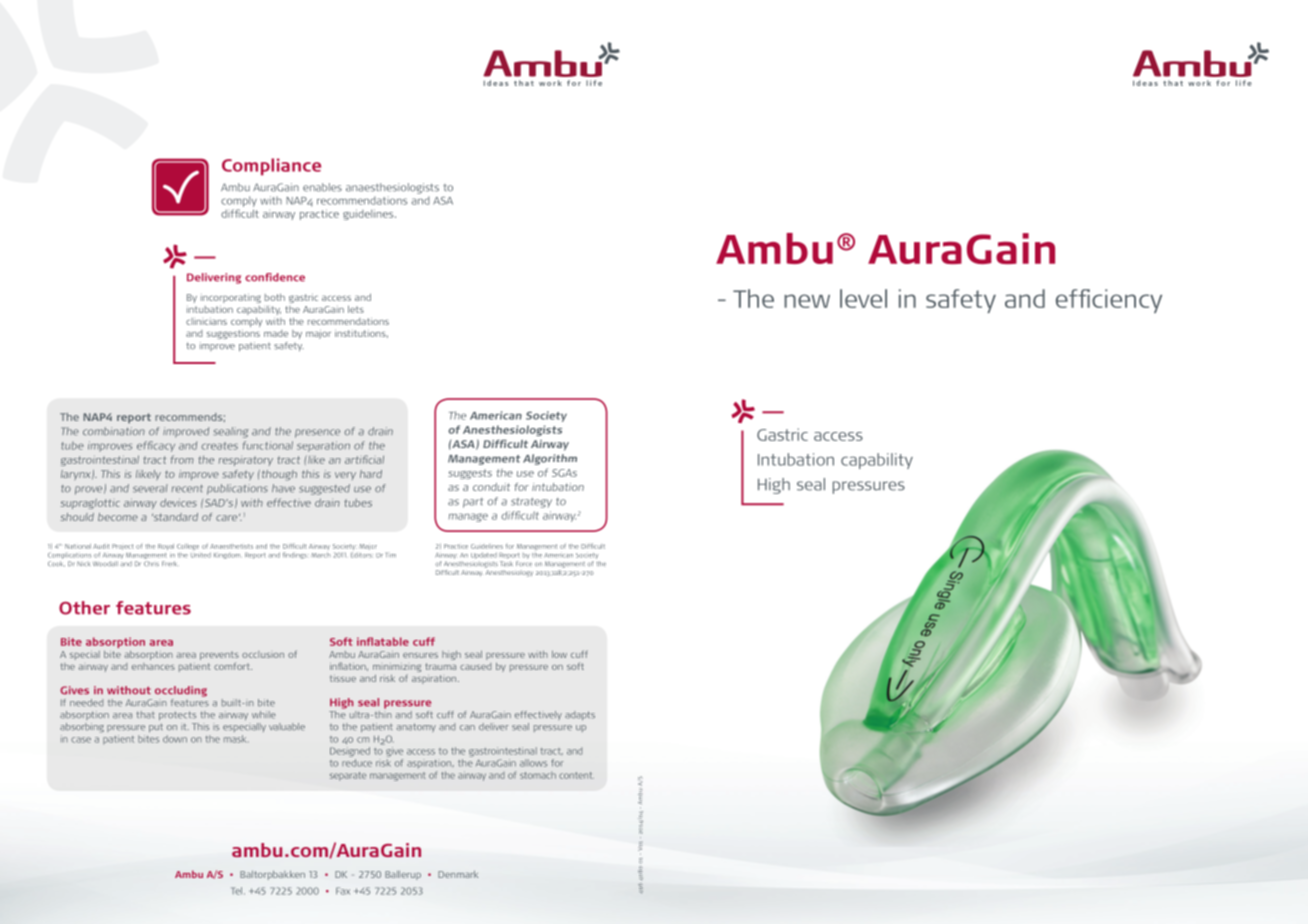 The image size is (1308, 924). Describe the element at coordinates (863, 298) in the page. I see `level` at that location.
